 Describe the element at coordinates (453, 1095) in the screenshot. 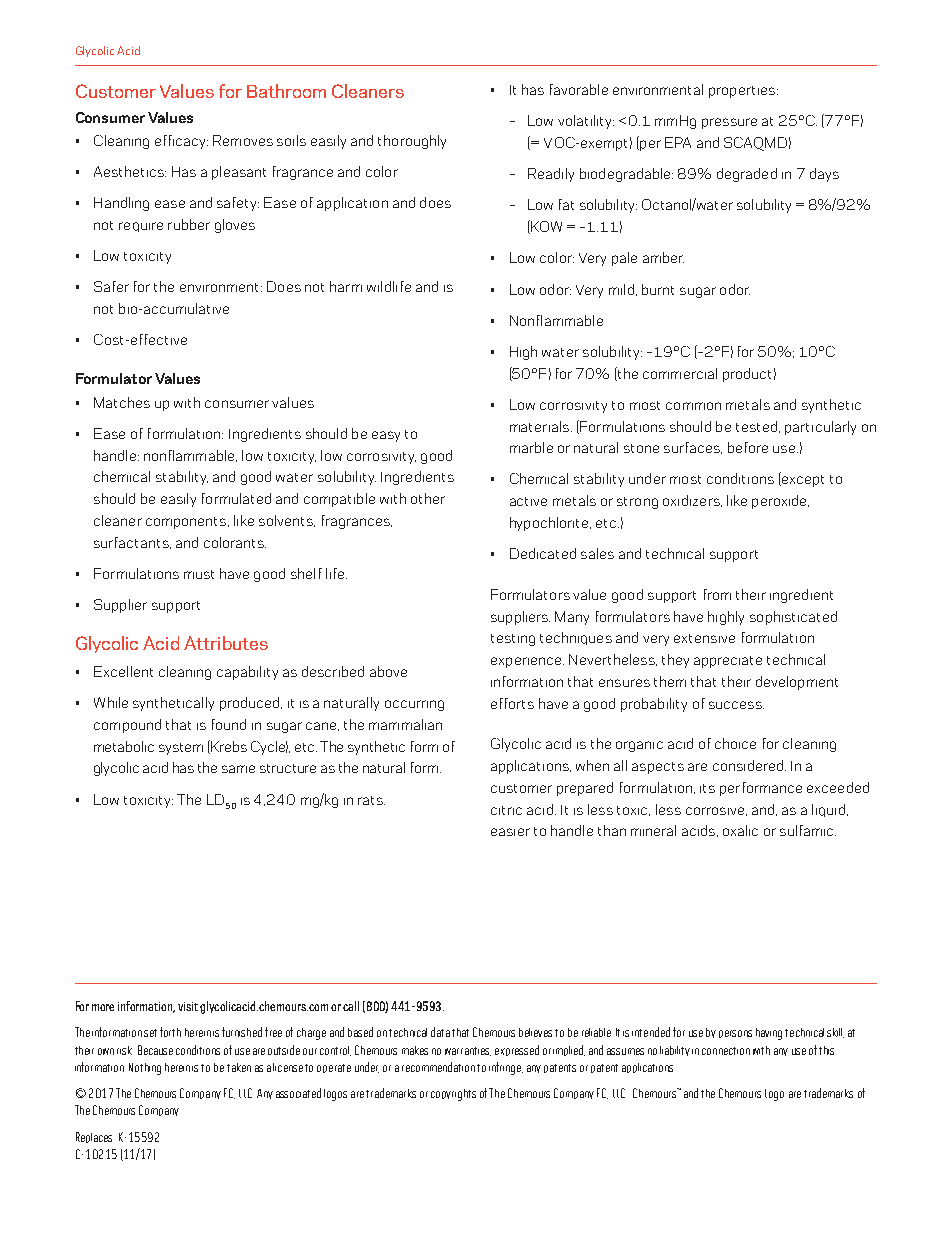

I see `copyrights` at that location.
